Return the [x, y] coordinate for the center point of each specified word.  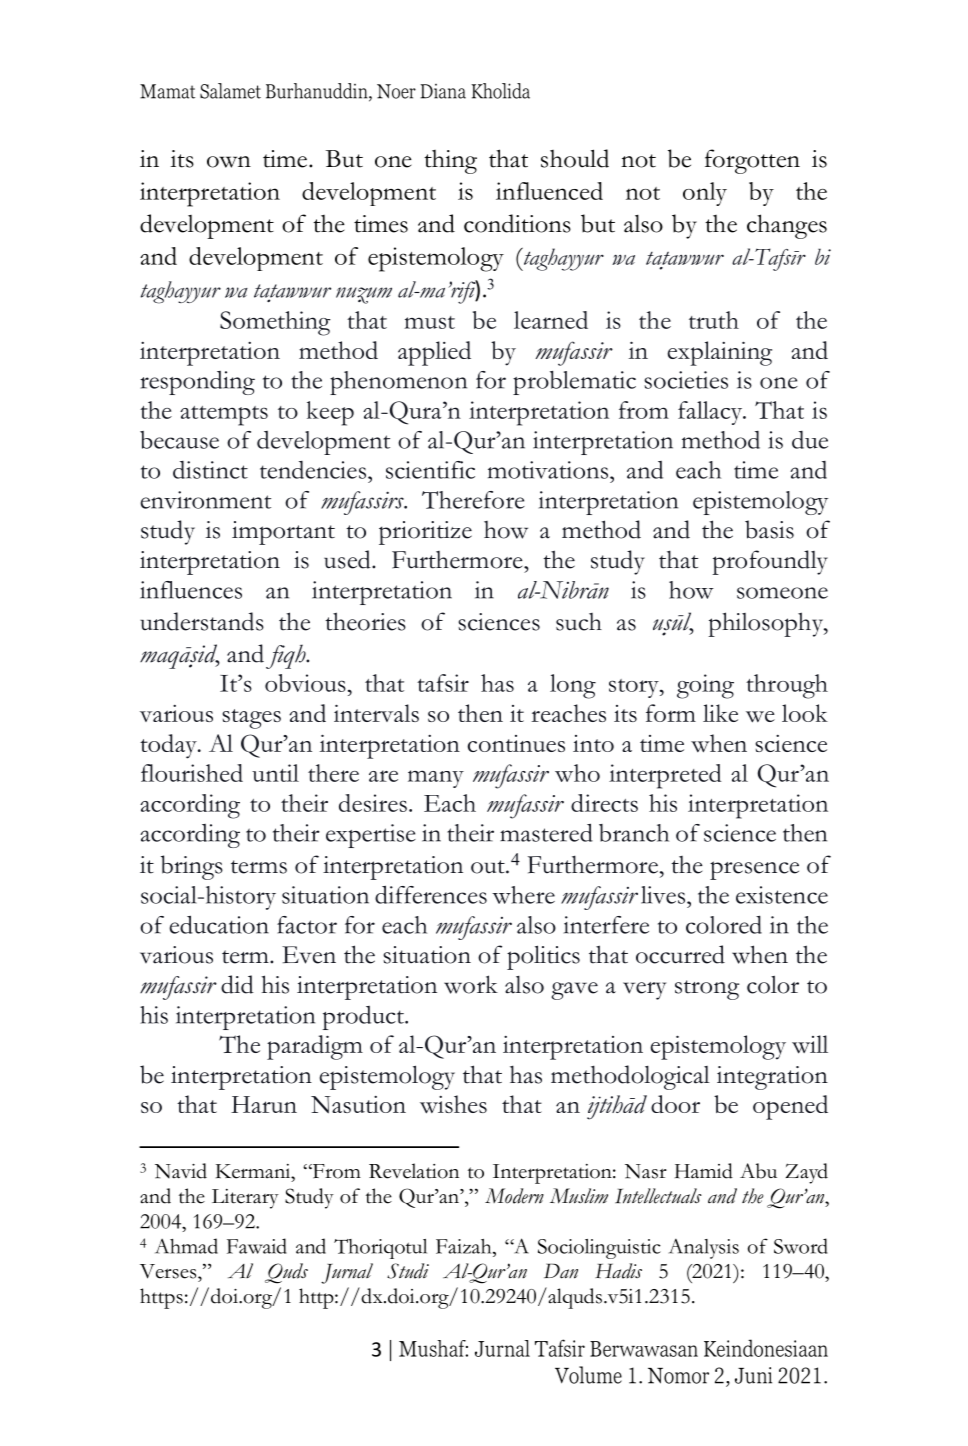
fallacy [711, 413]
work [471, 984]
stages [251, 719]
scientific [430, 470]
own [229, 162]
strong [707, 990]
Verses [169, 1271]
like [720, 713]
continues [516, 743]
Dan [561, 1271]
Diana [443, 91]
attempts [224, 416]
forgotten [752, 161]
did [237, 984]
